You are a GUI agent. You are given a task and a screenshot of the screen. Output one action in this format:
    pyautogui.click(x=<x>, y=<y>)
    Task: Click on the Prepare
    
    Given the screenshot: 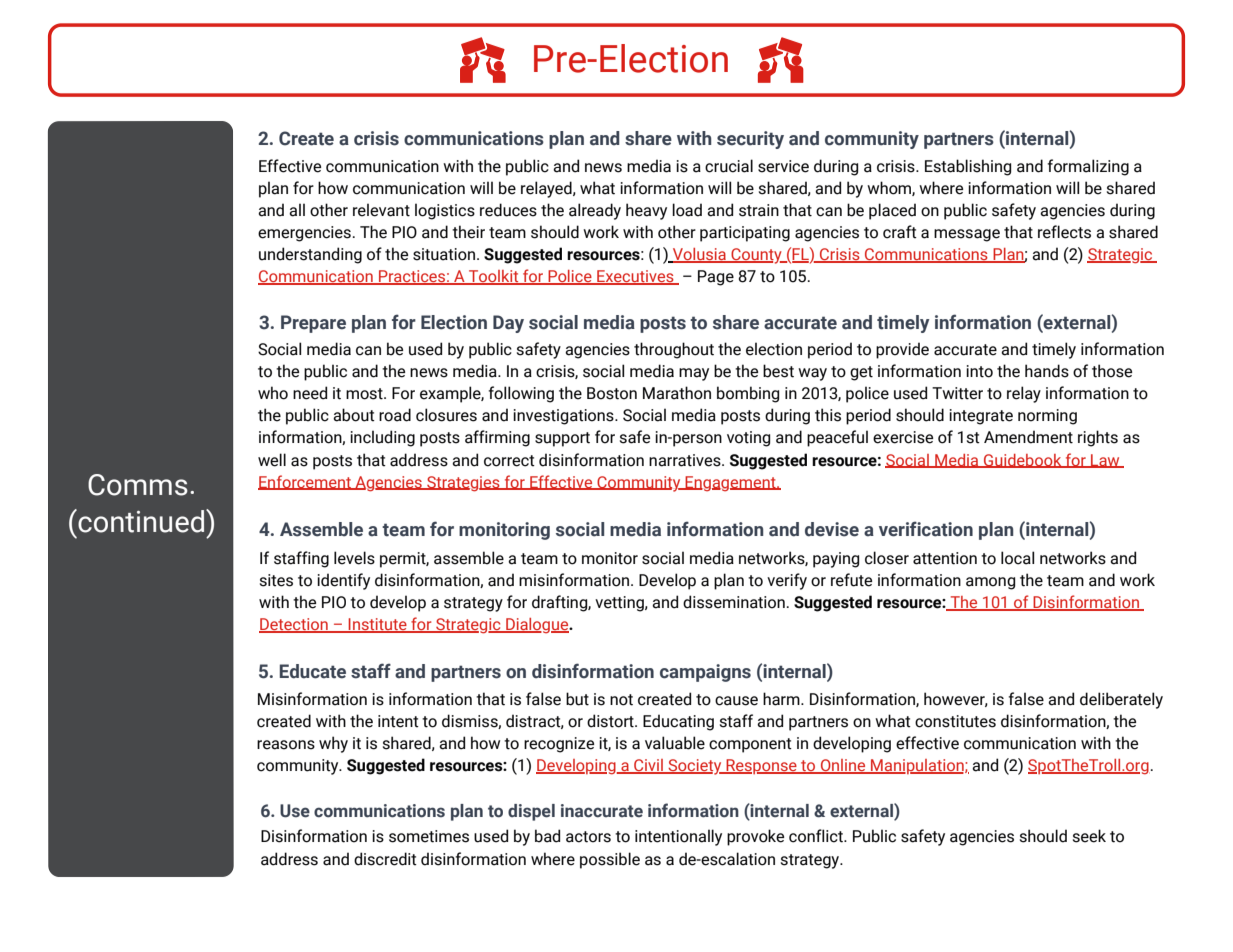 What is the action you would take?
    pyautogui.click(x=313, y=324)
